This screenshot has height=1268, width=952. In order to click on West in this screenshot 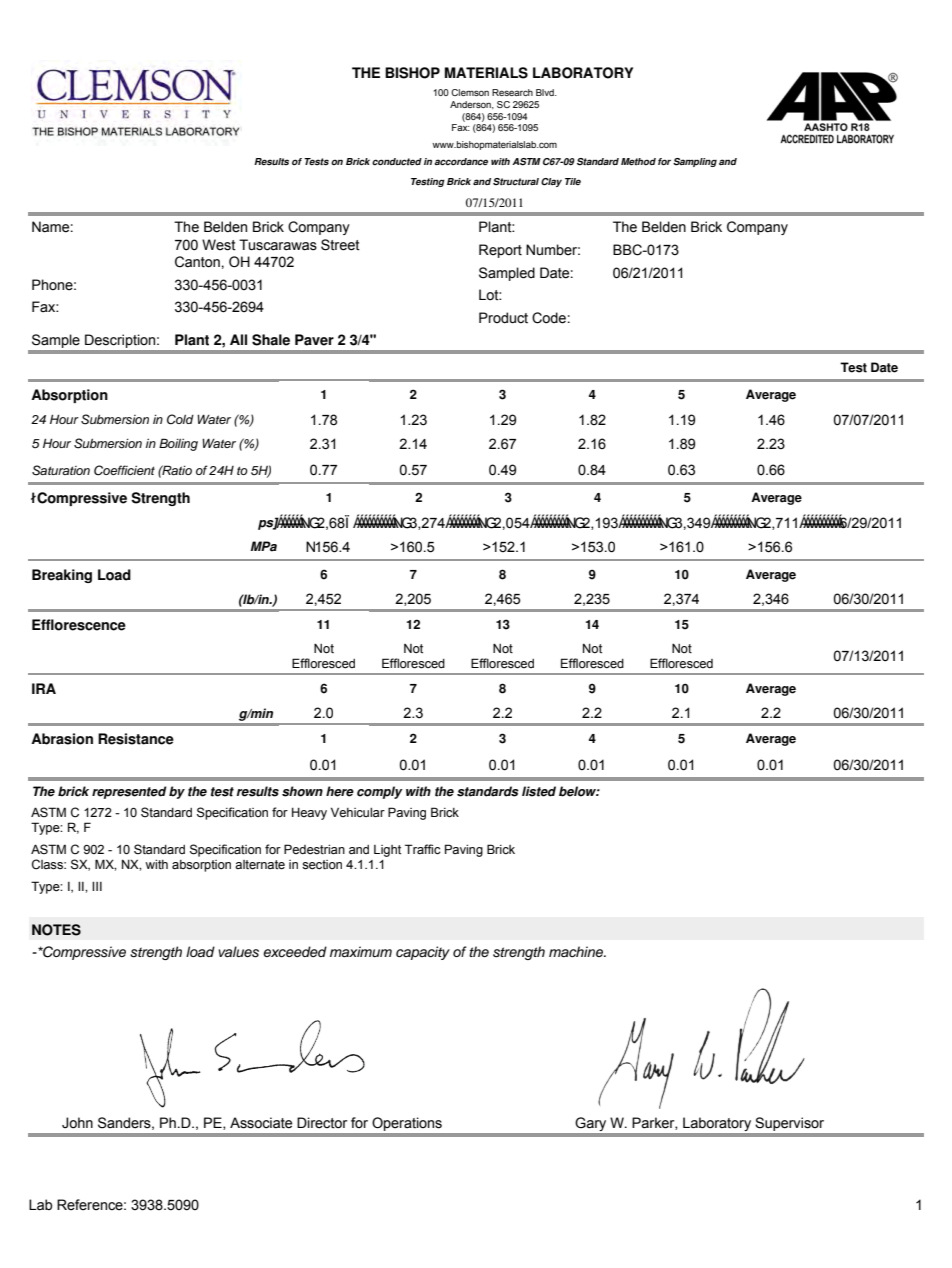, I will do `click(219, 245)`.
